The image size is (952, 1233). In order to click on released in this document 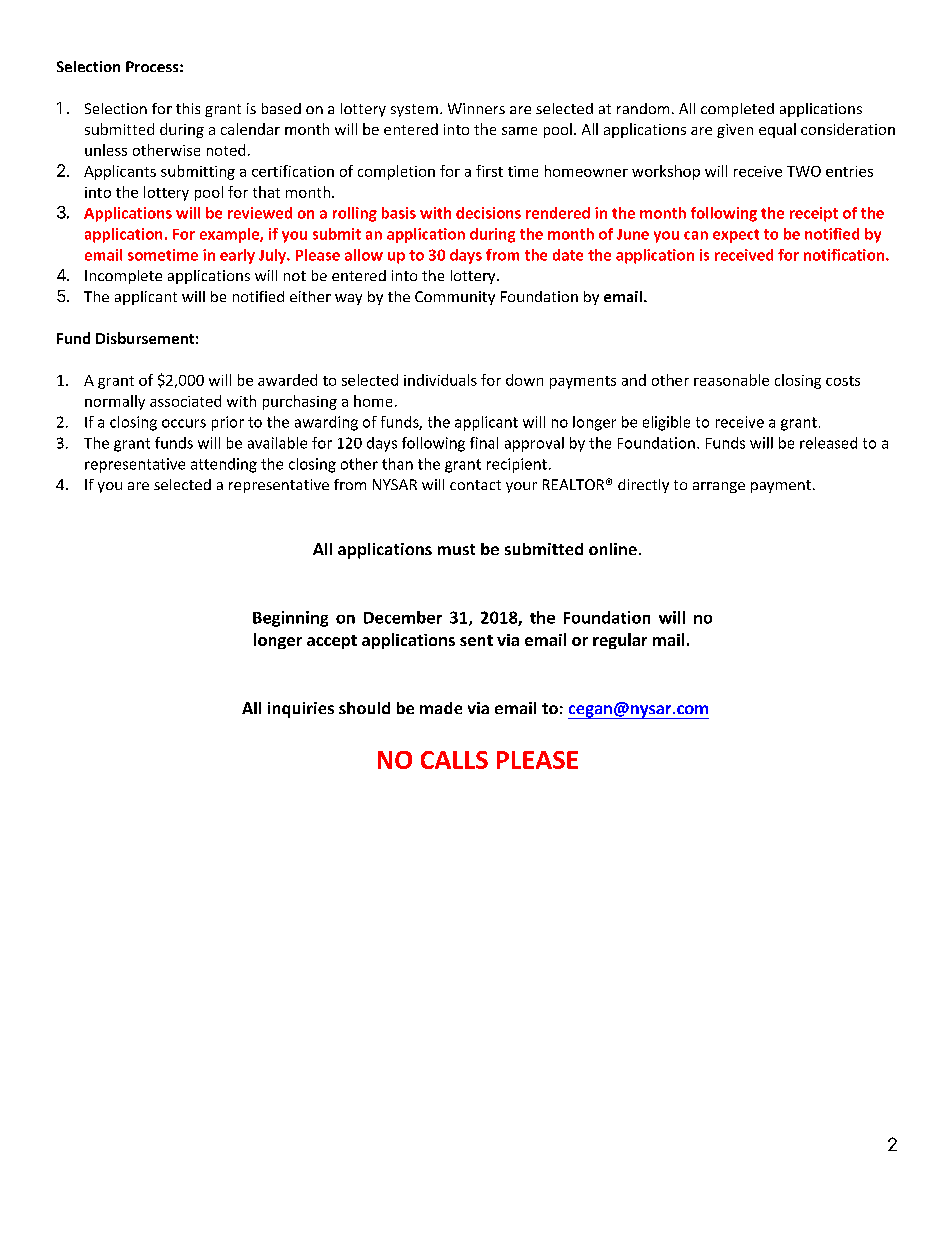, I will do `click(828, 443)`.
